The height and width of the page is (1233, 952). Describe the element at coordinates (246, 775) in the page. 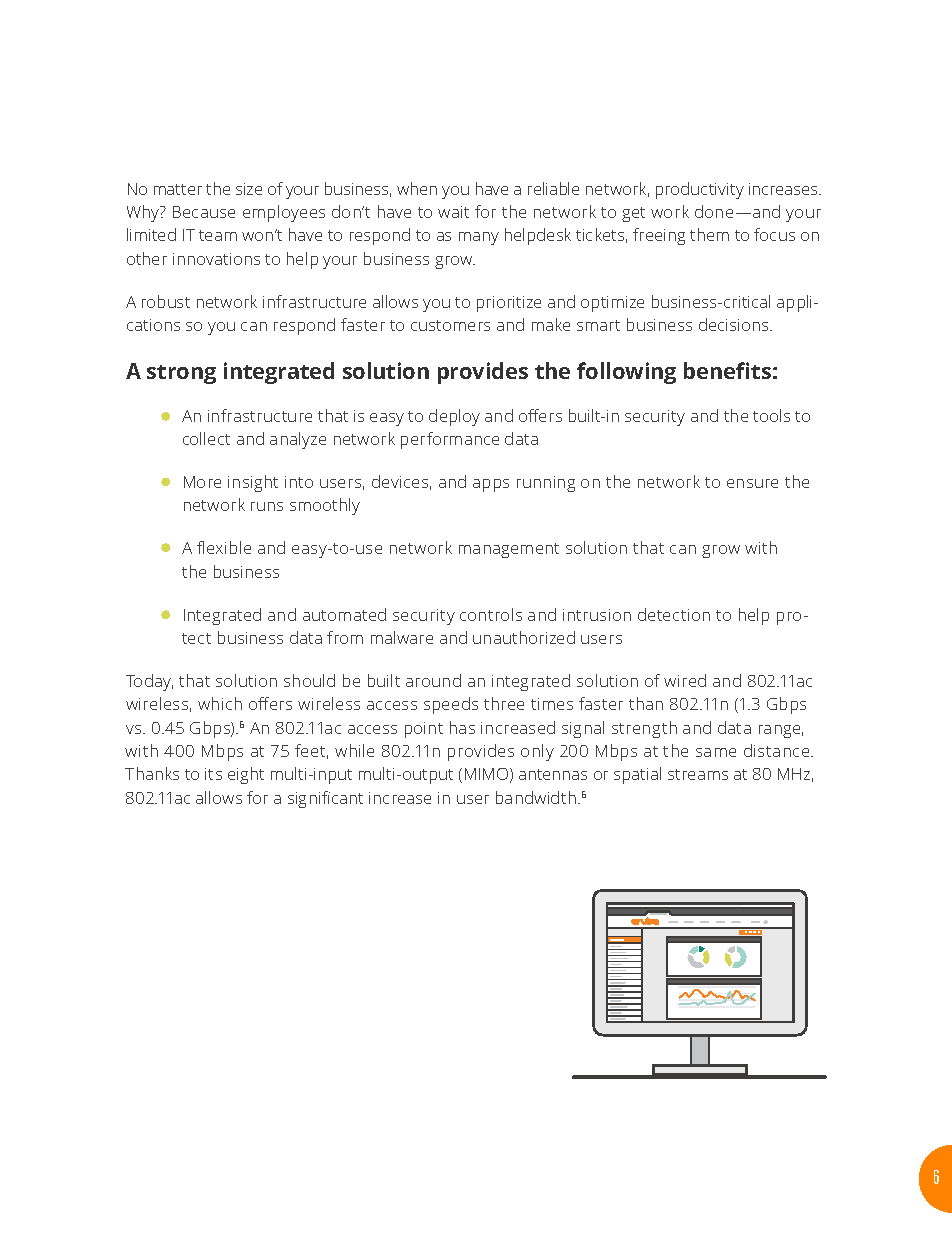

I see `eight` at that location.
